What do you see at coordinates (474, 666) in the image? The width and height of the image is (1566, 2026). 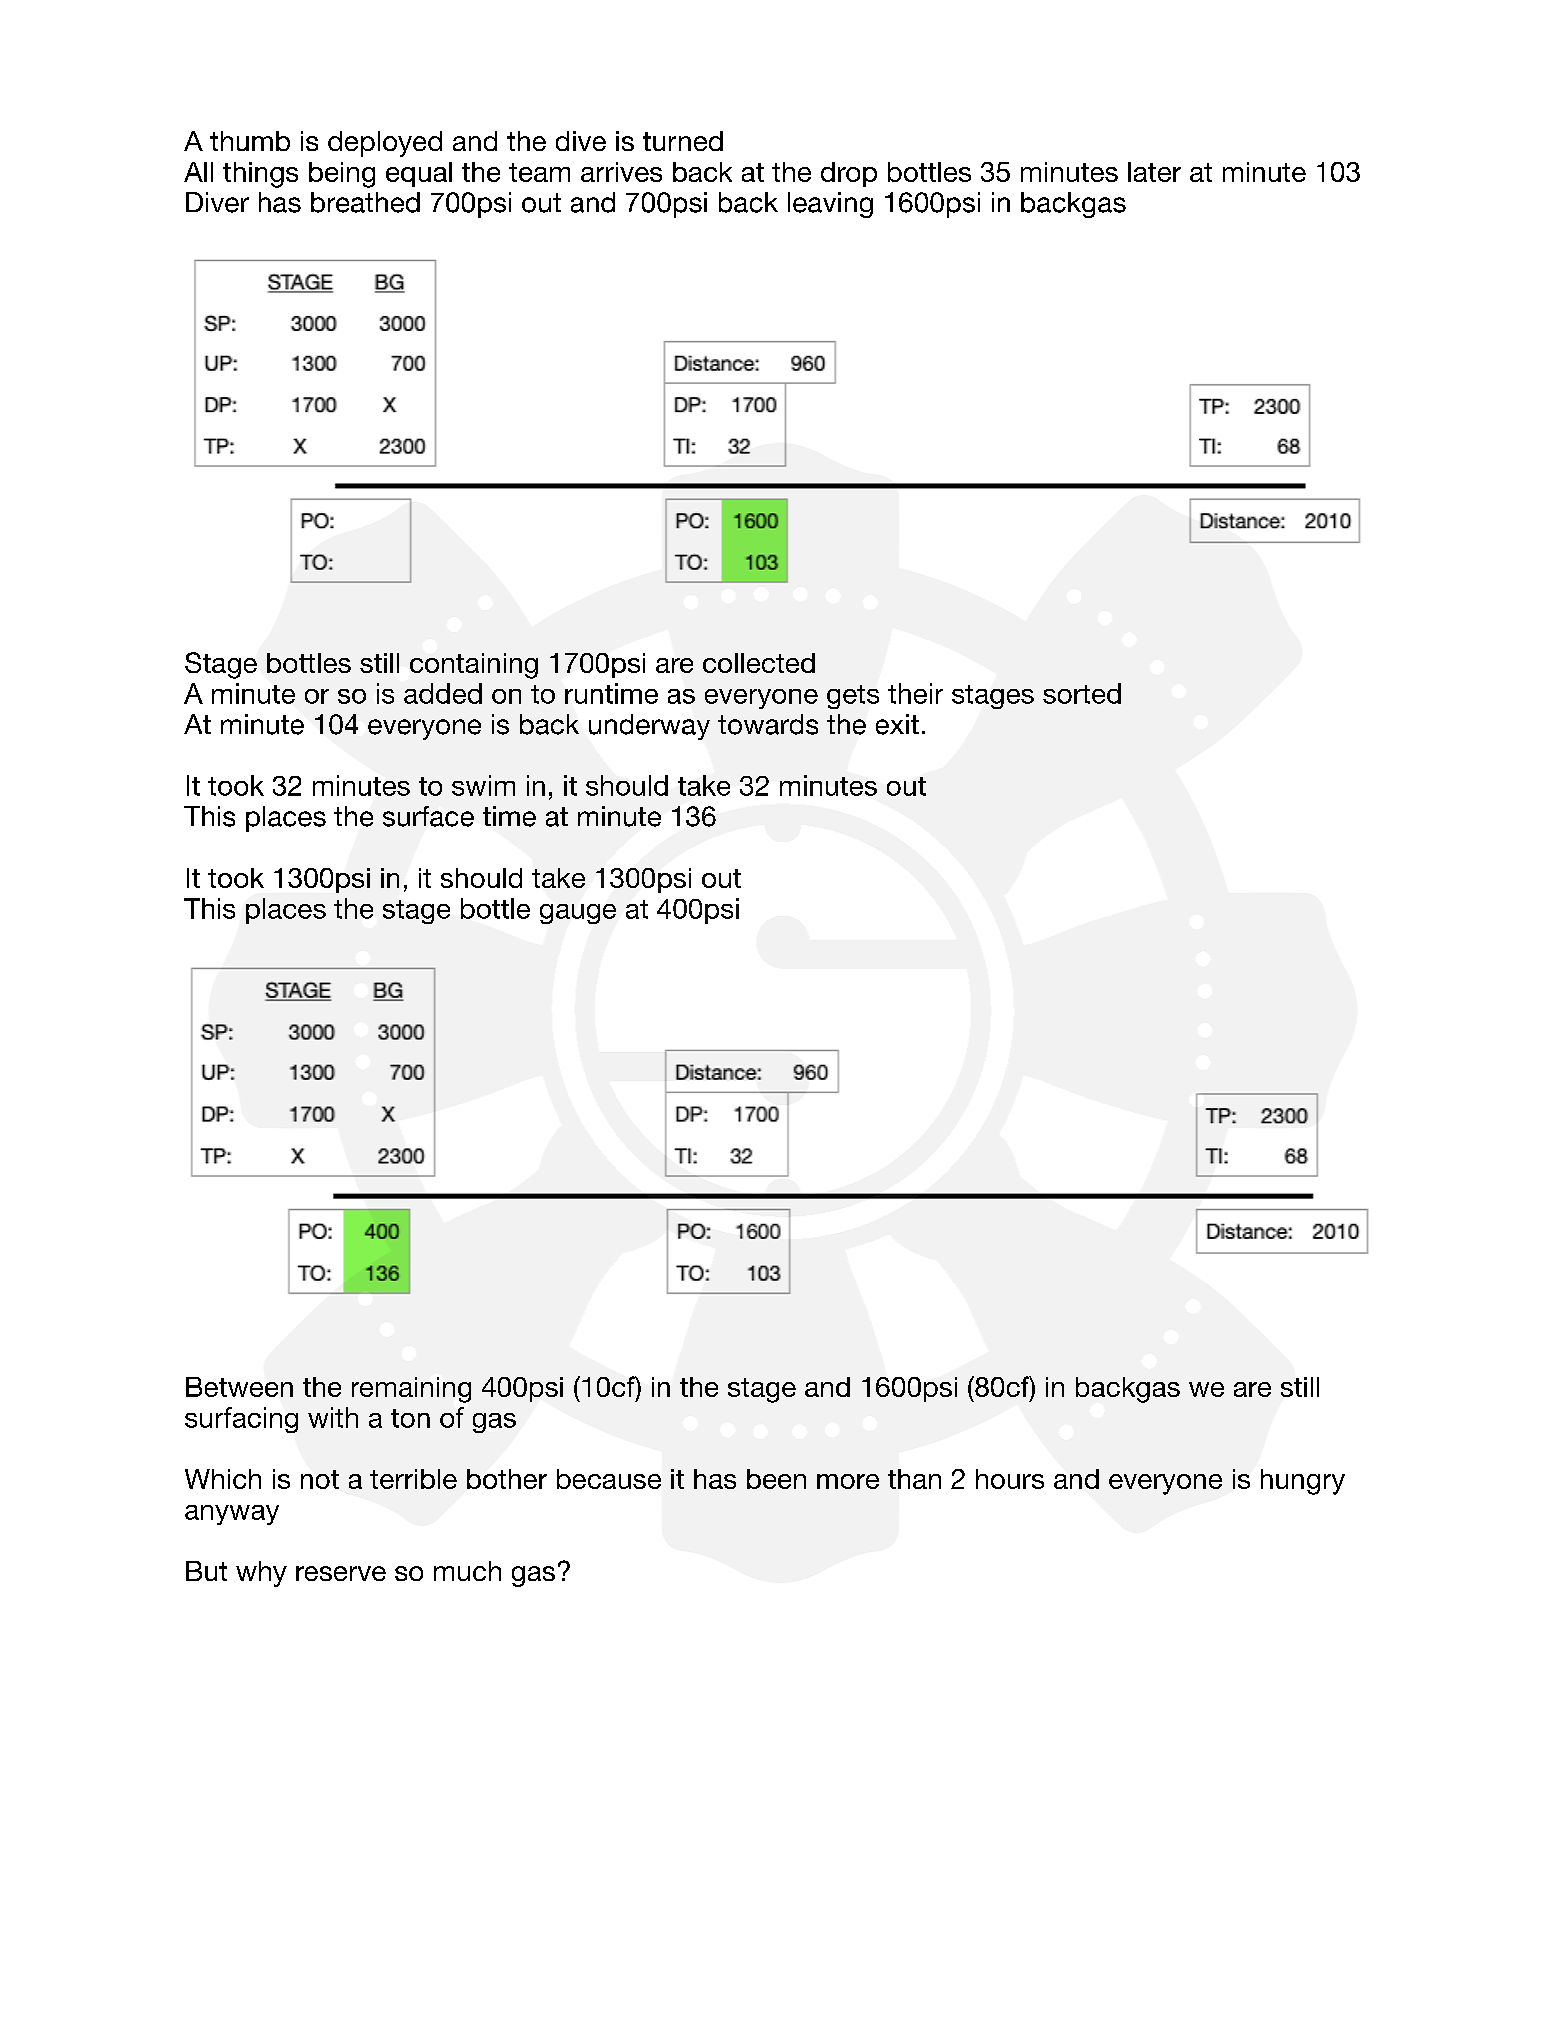 I see `containing` at bounding box center [474, 666].
